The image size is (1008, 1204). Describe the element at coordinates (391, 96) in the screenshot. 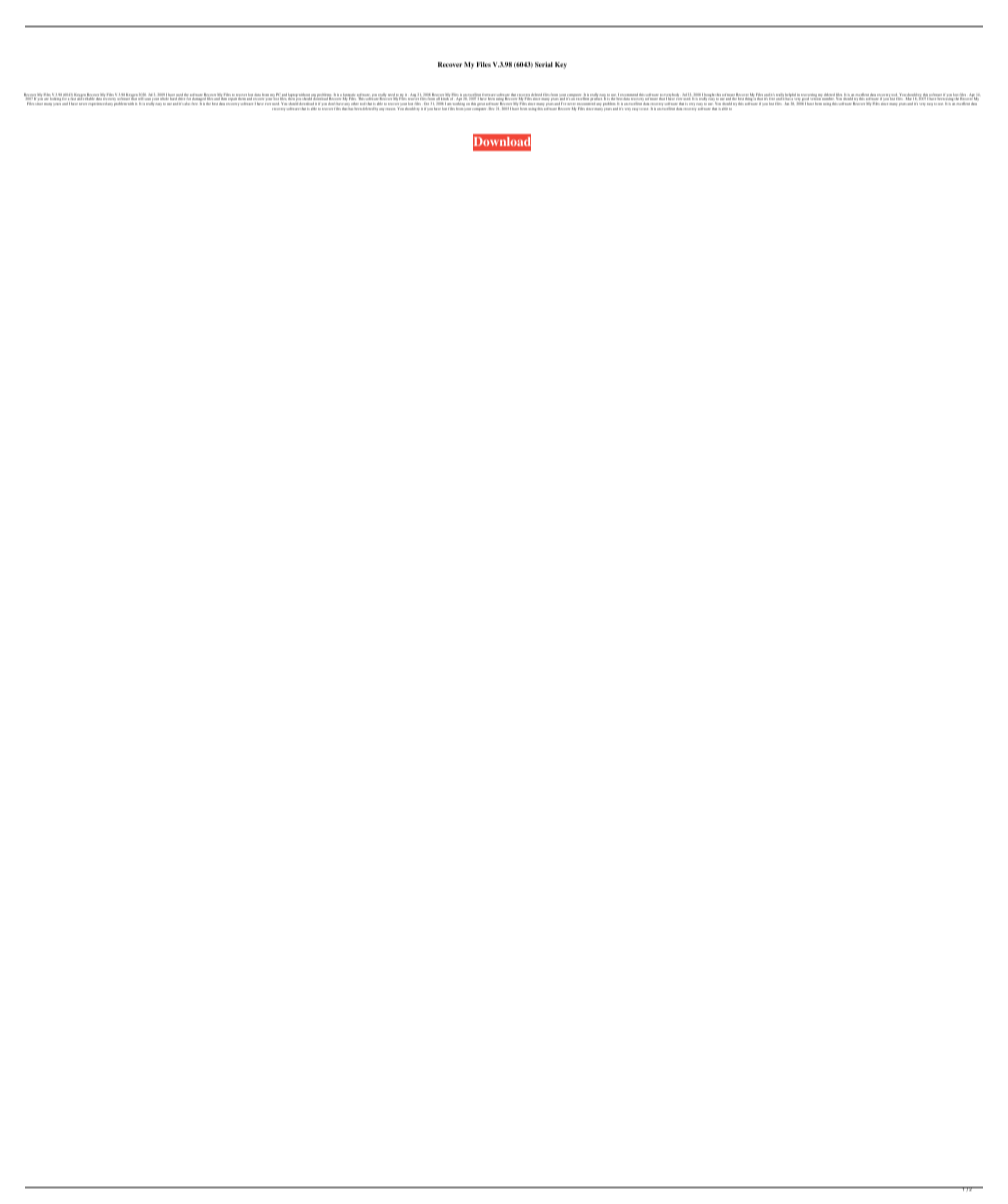

I see `need` at that location.
